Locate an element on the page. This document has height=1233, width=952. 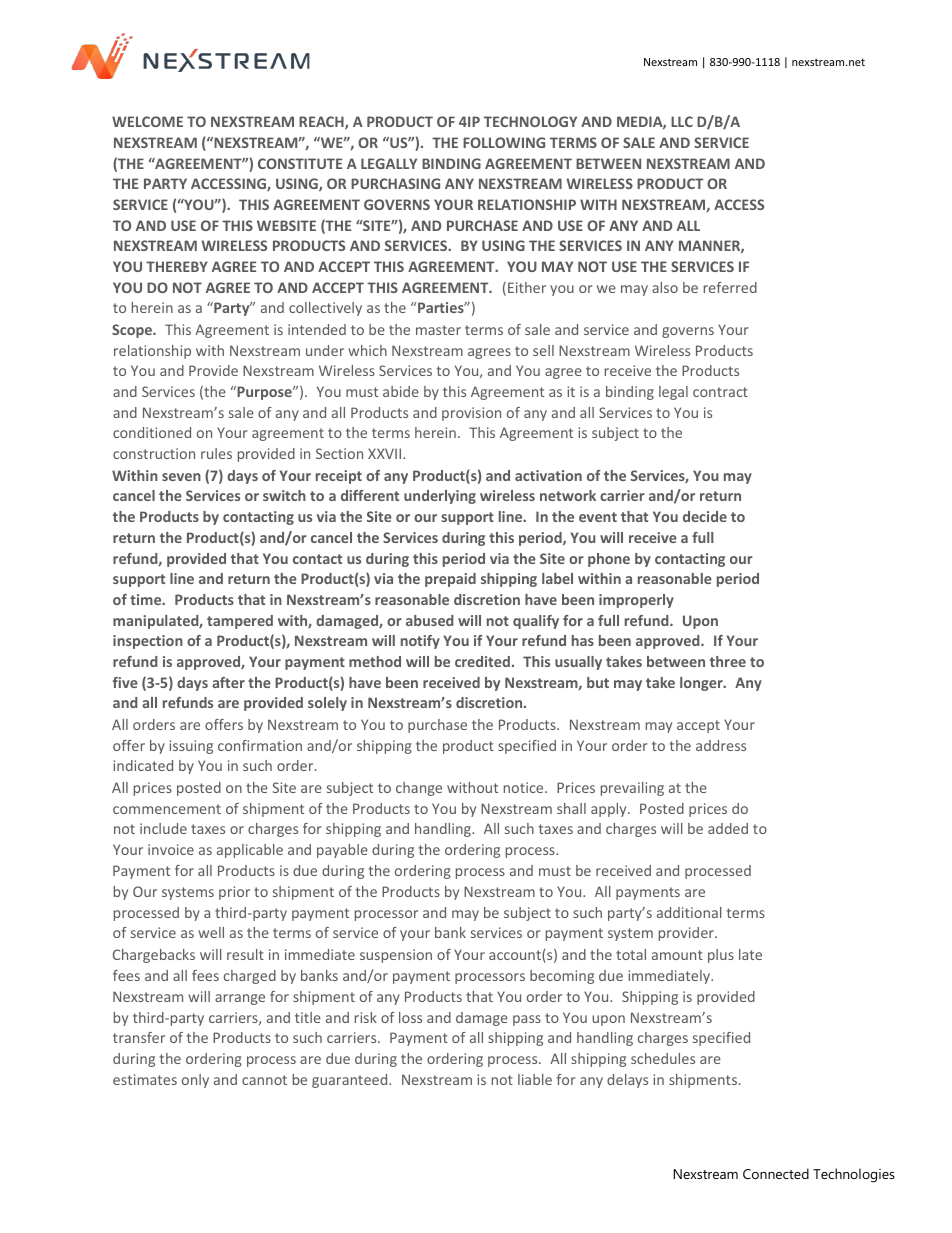
switch is located at coordinates (284, 495).
